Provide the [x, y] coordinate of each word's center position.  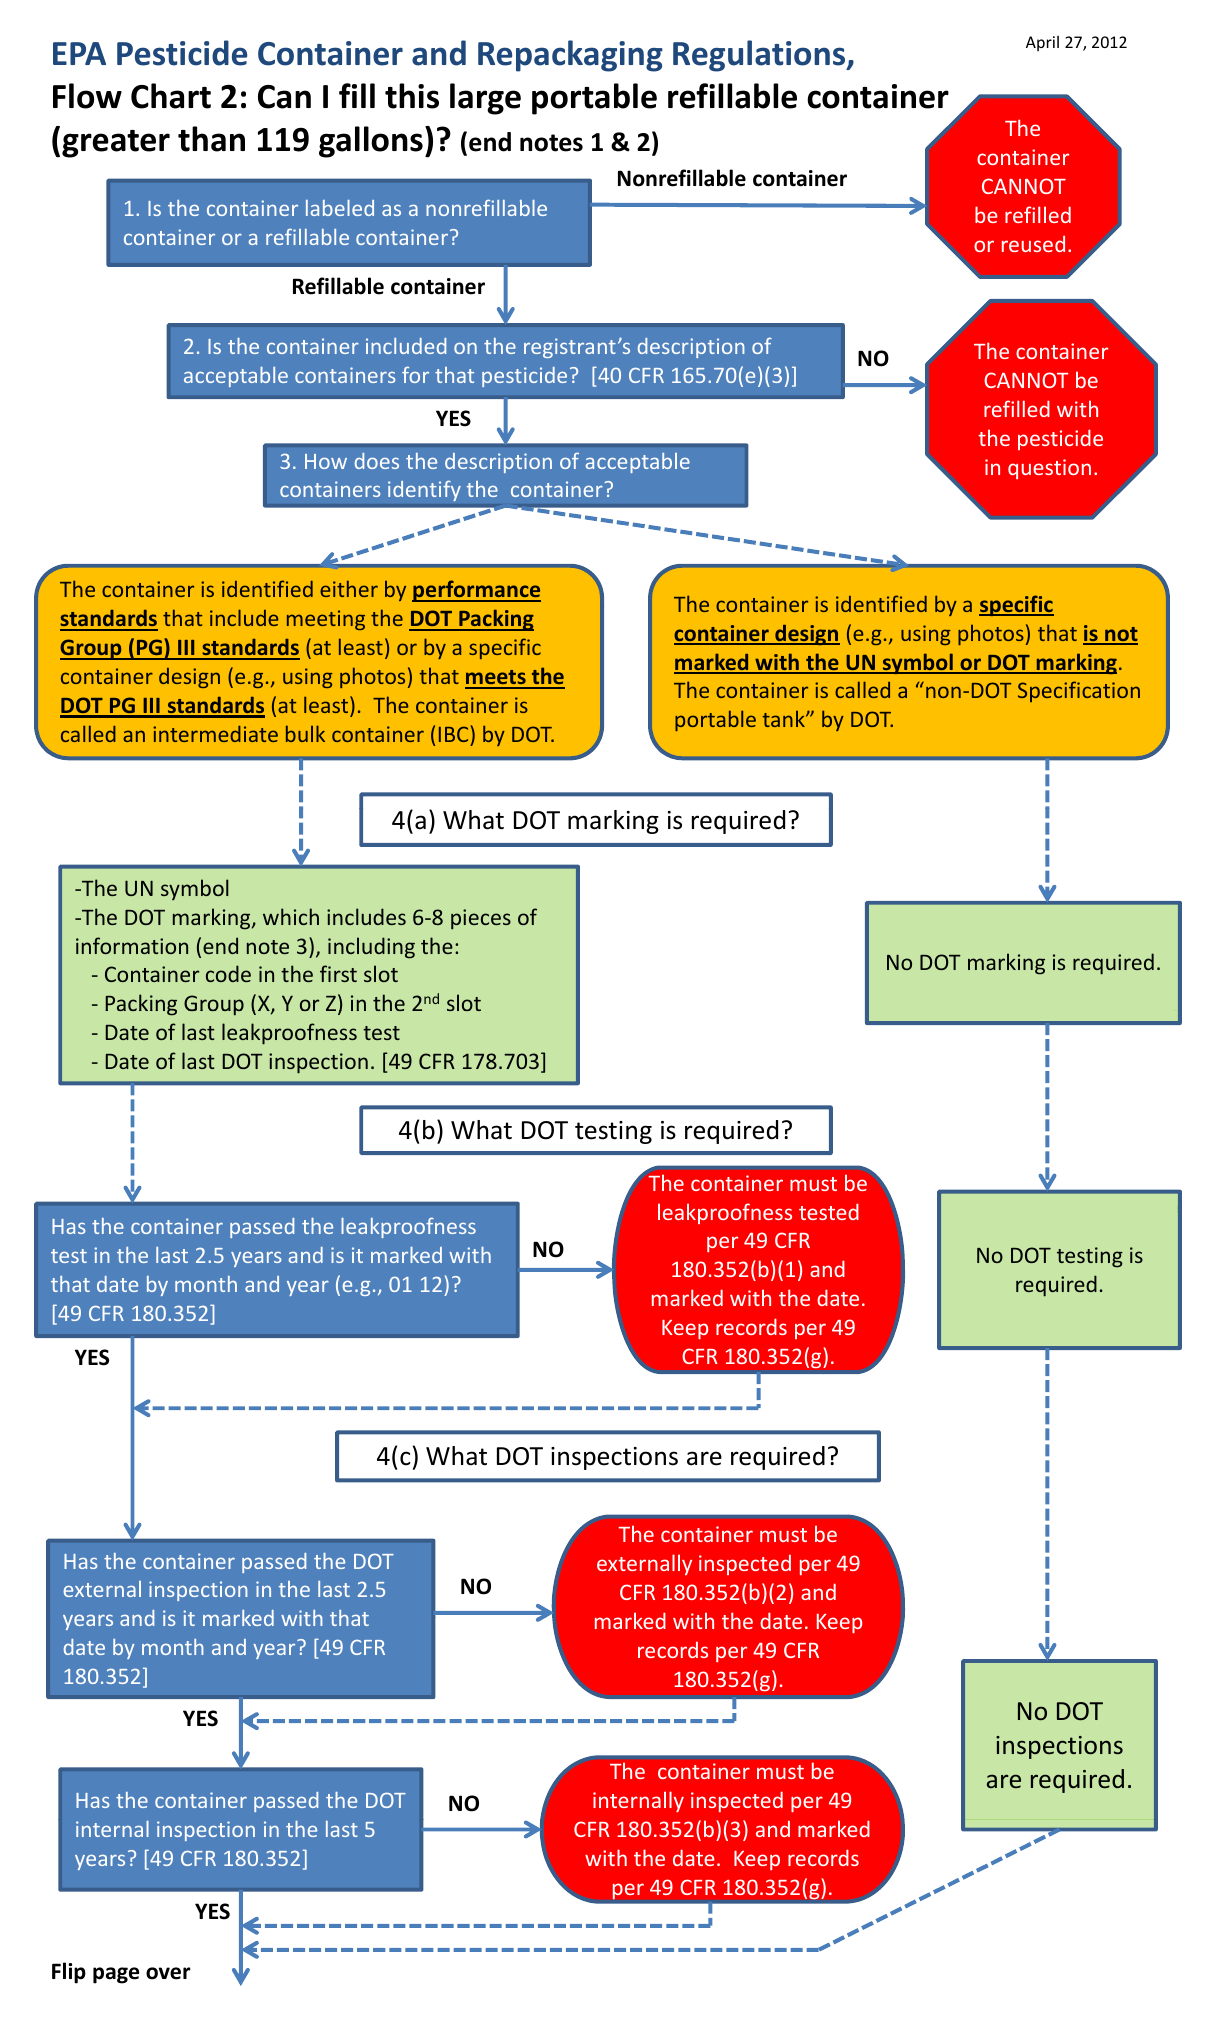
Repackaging [570, 56]
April [1042, 43]
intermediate [215, 734]
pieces [481, 919]
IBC [453, 734]
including [371, 948]
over [168, 1973]
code [228, 973]
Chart [171, 96]
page [116, 1975]
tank [785, 719]
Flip [69, 1973]
